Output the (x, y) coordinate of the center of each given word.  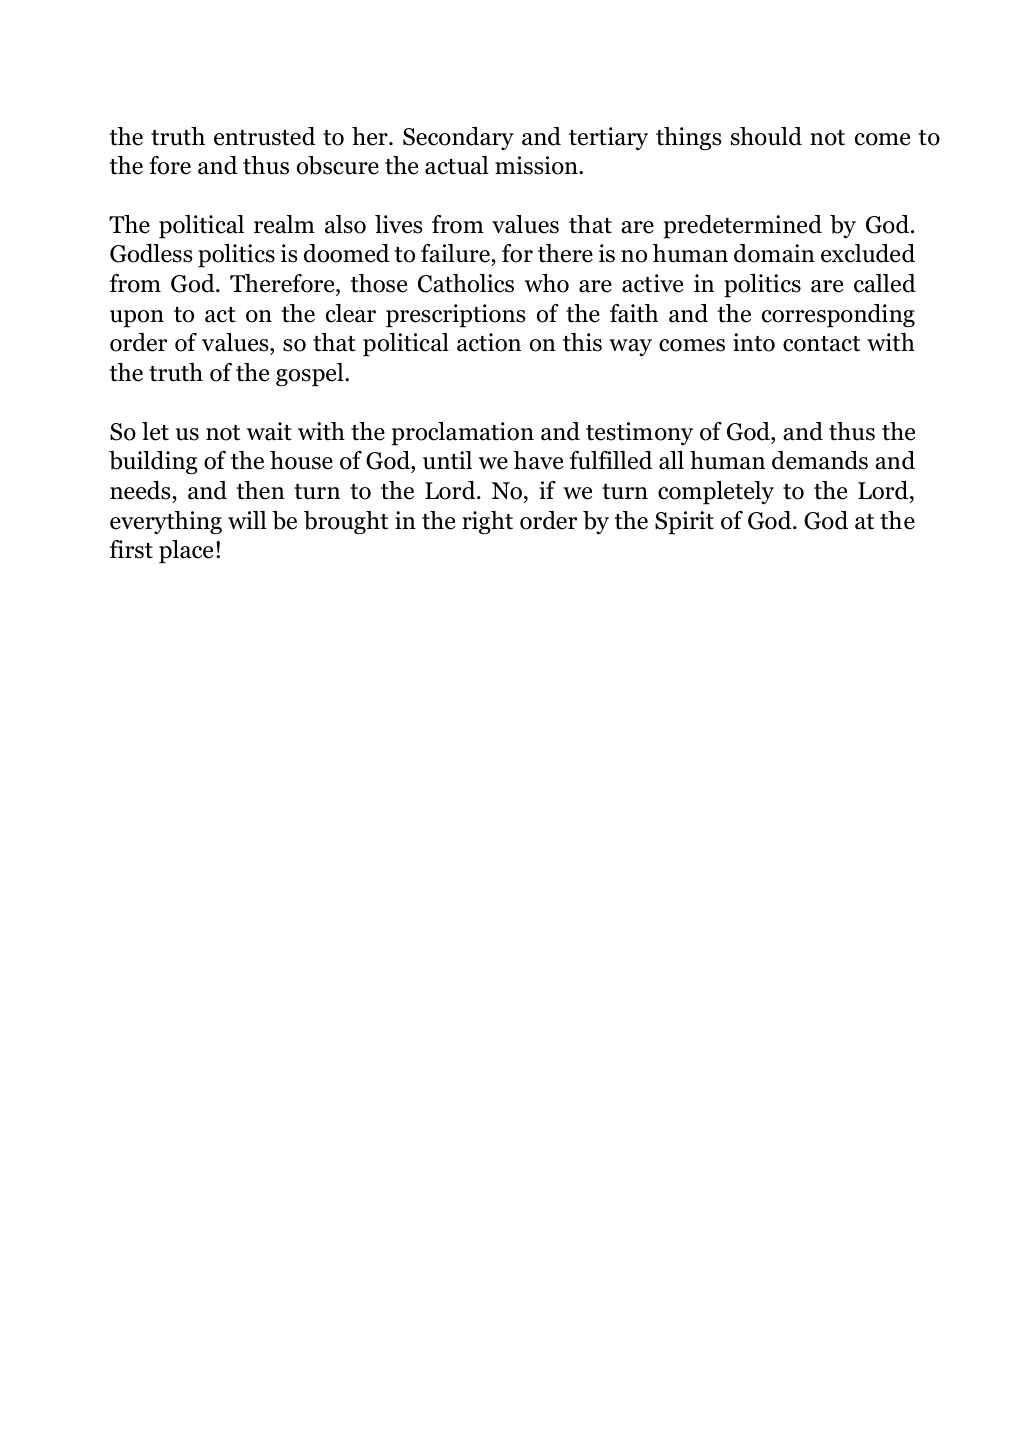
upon (137, 319)
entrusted (265, 136)
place (186, 552)
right (487, 522)
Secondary (458, 138)
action (489, 342)
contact (821, 344)
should (766, 136)
